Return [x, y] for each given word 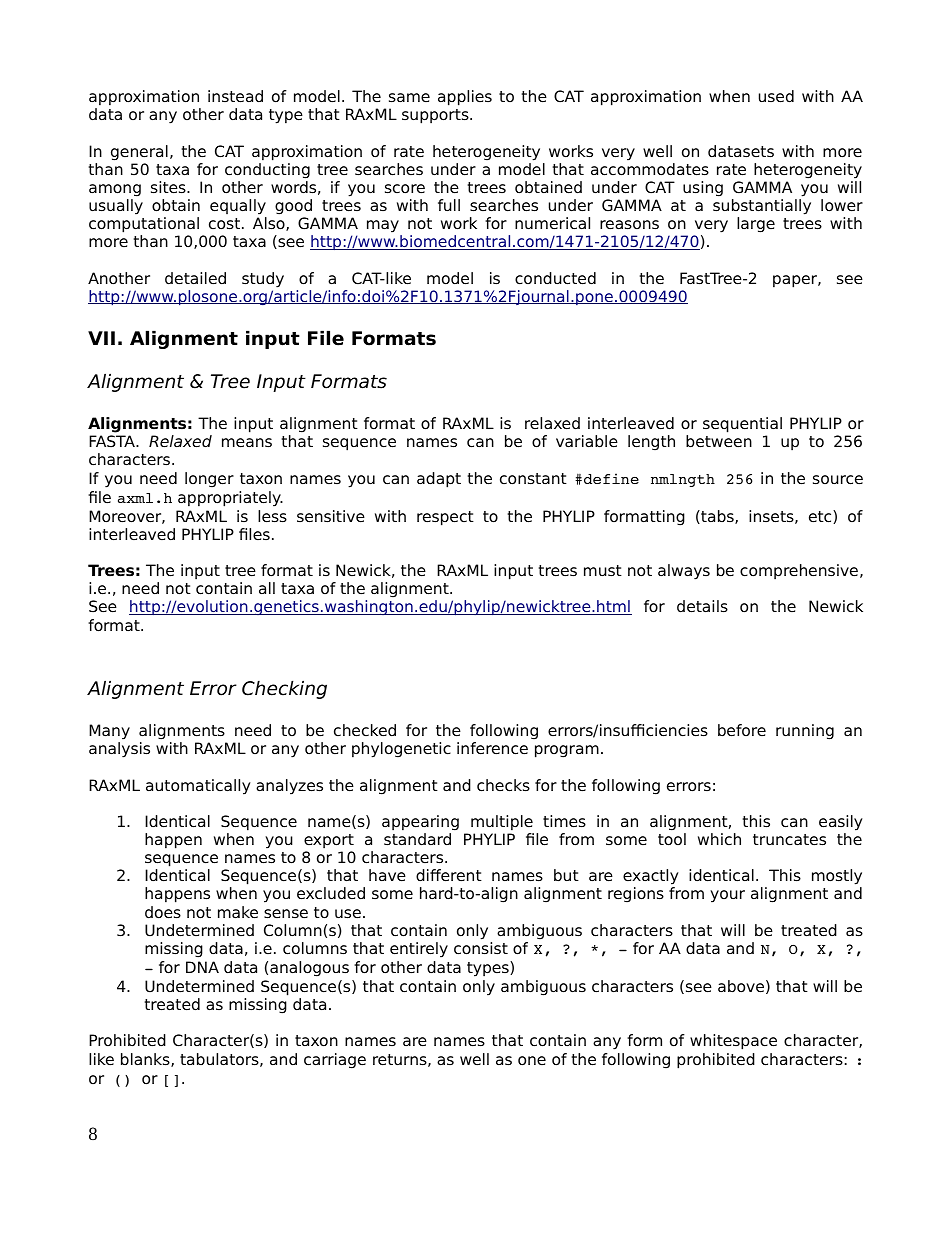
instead [235, 96]
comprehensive [799, 572]
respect [445, 518]
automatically [198, 787]
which [719, 839]
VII [101, 338]
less [272, 516]
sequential [742, 425]
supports [436, 116]
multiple [502, 823]
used [776, 96]
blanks [146, 1060]
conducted [555, 278]
